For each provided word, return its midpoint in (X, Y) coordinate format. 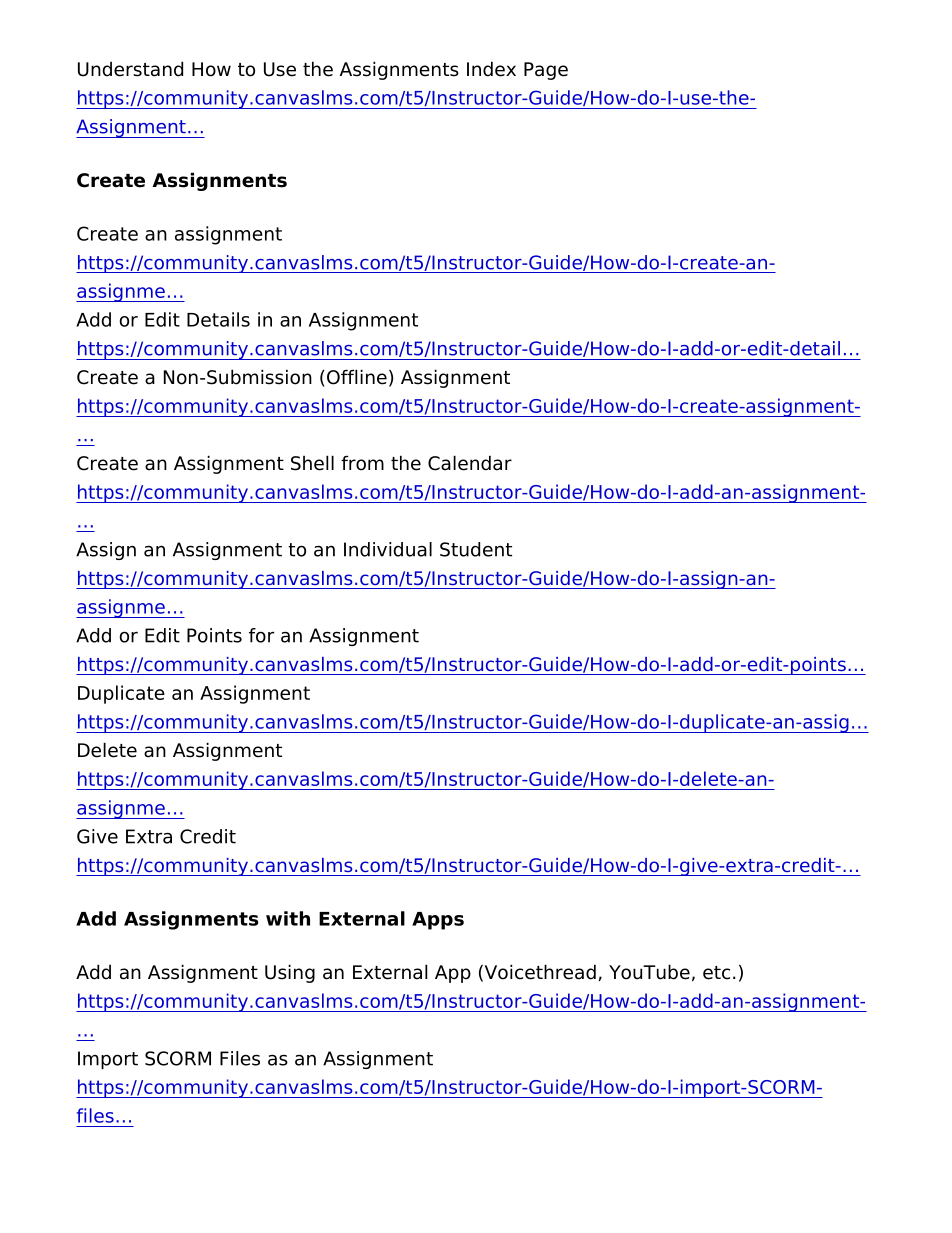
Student (476, 549)
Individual (388, 549)
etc (716, 973)
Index (491, 69)
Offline (357, 377)
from (362, 463)
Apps (438, 921)
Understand (130, 69)
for (261, 635)
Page (546, 71)
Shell (312, 463)
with (288, 918)
